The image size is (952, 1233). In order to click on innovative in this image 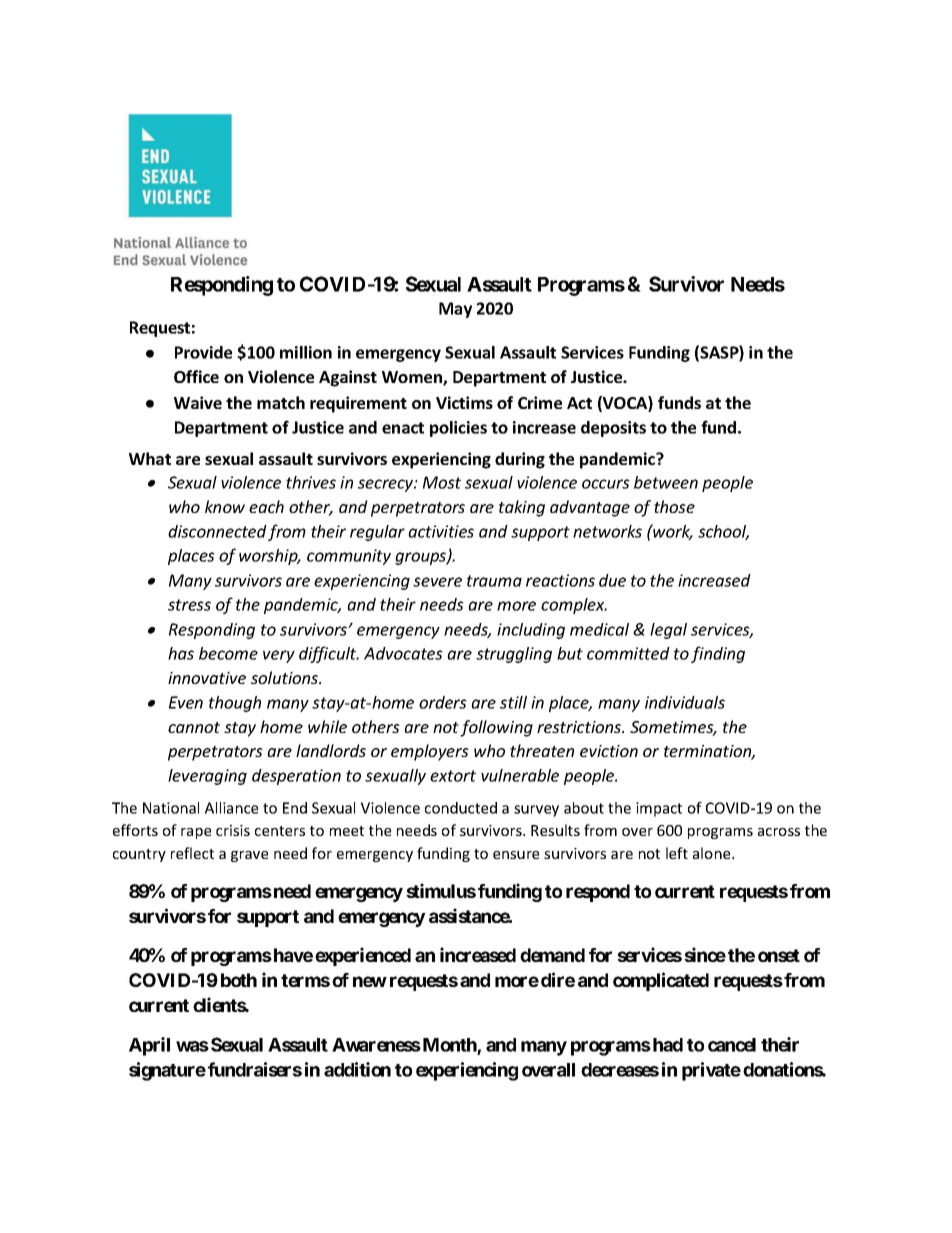, I will do `click(207, 678)`.
